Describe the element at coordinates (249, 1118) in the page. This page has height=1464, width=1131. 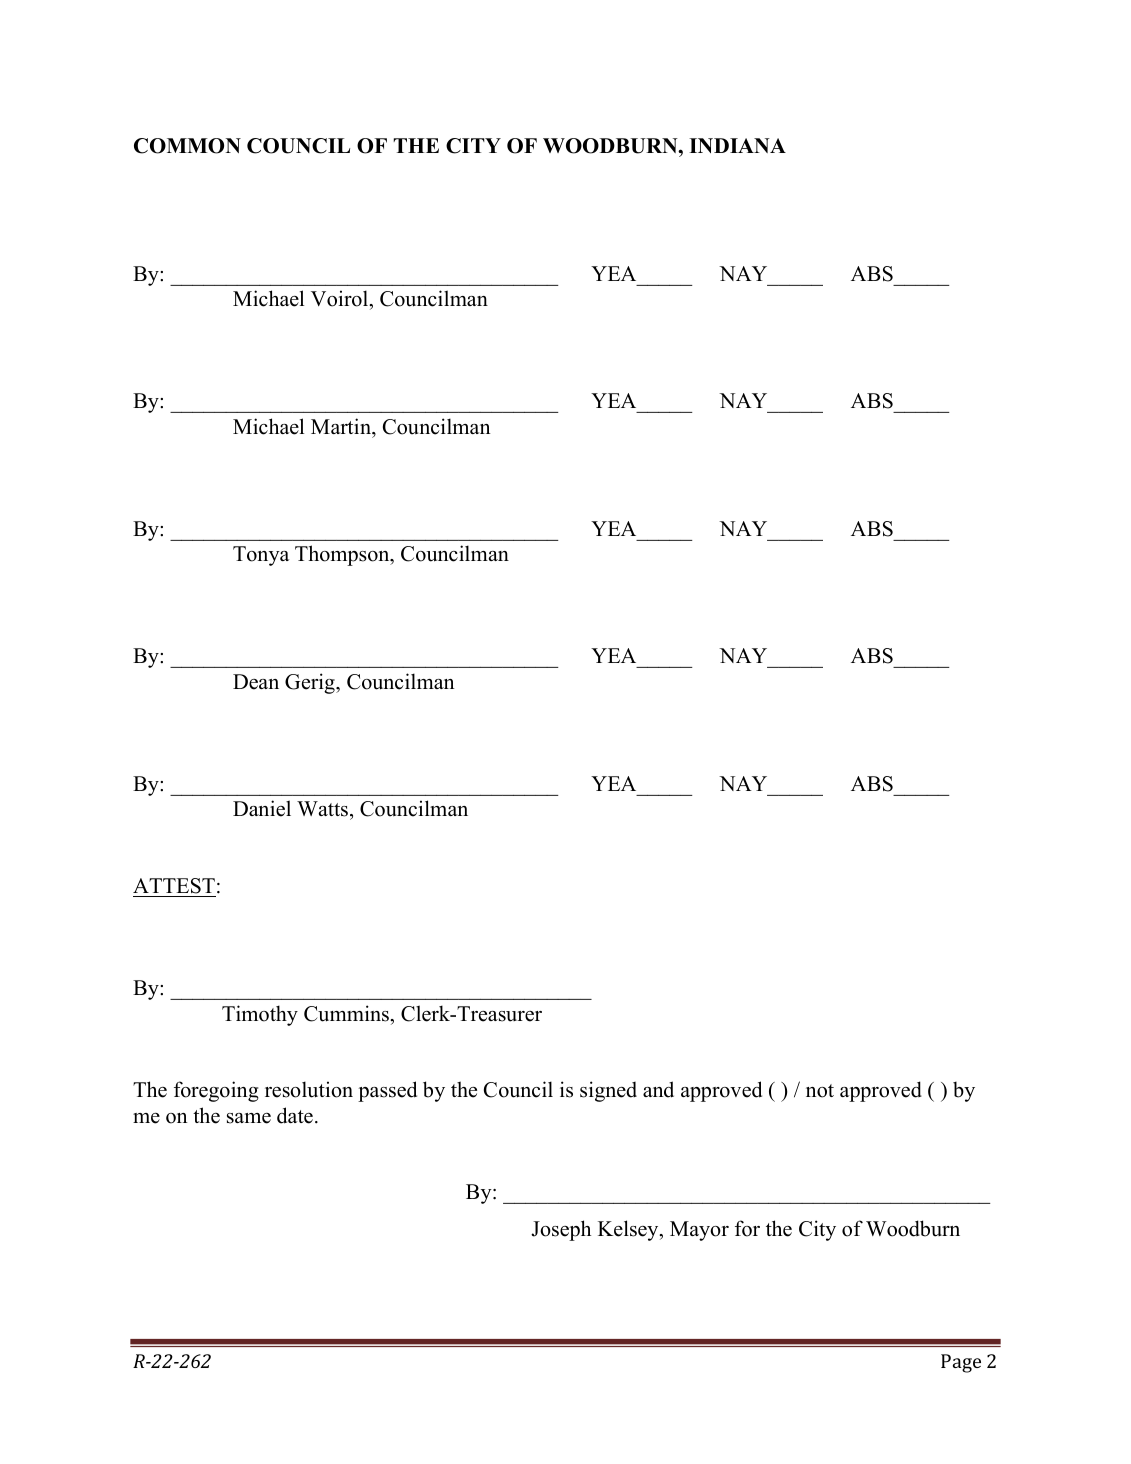
I see `same` at that location.
